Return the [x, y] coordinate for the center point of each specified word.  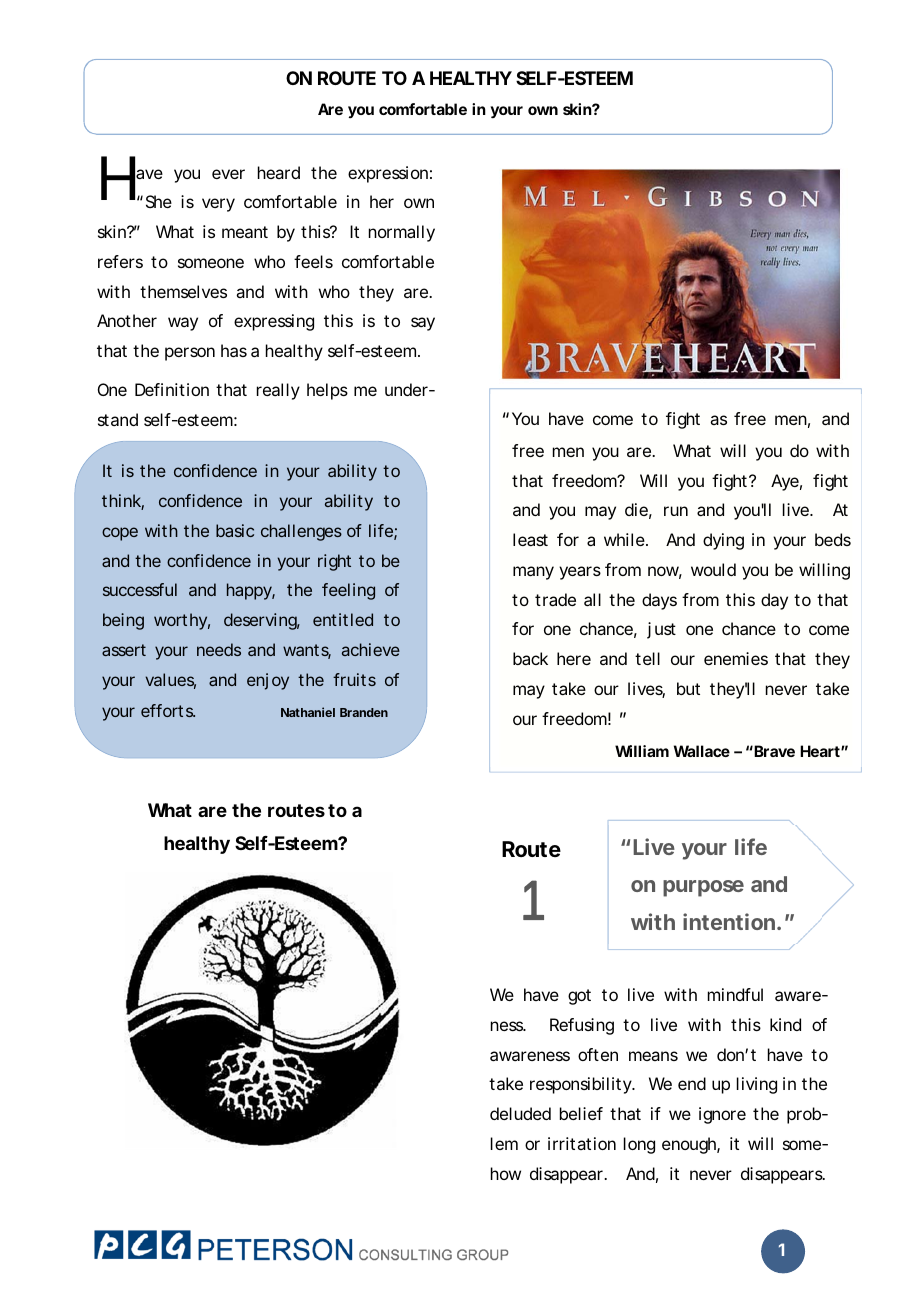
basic [235, 530]
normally [402, 233]
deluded [520, 1113]
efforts [168, 710]
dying [723, 541]
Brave [774, 751]
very [218, 205]
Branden [364, 712]
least [530, 539]
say [423, 324]
